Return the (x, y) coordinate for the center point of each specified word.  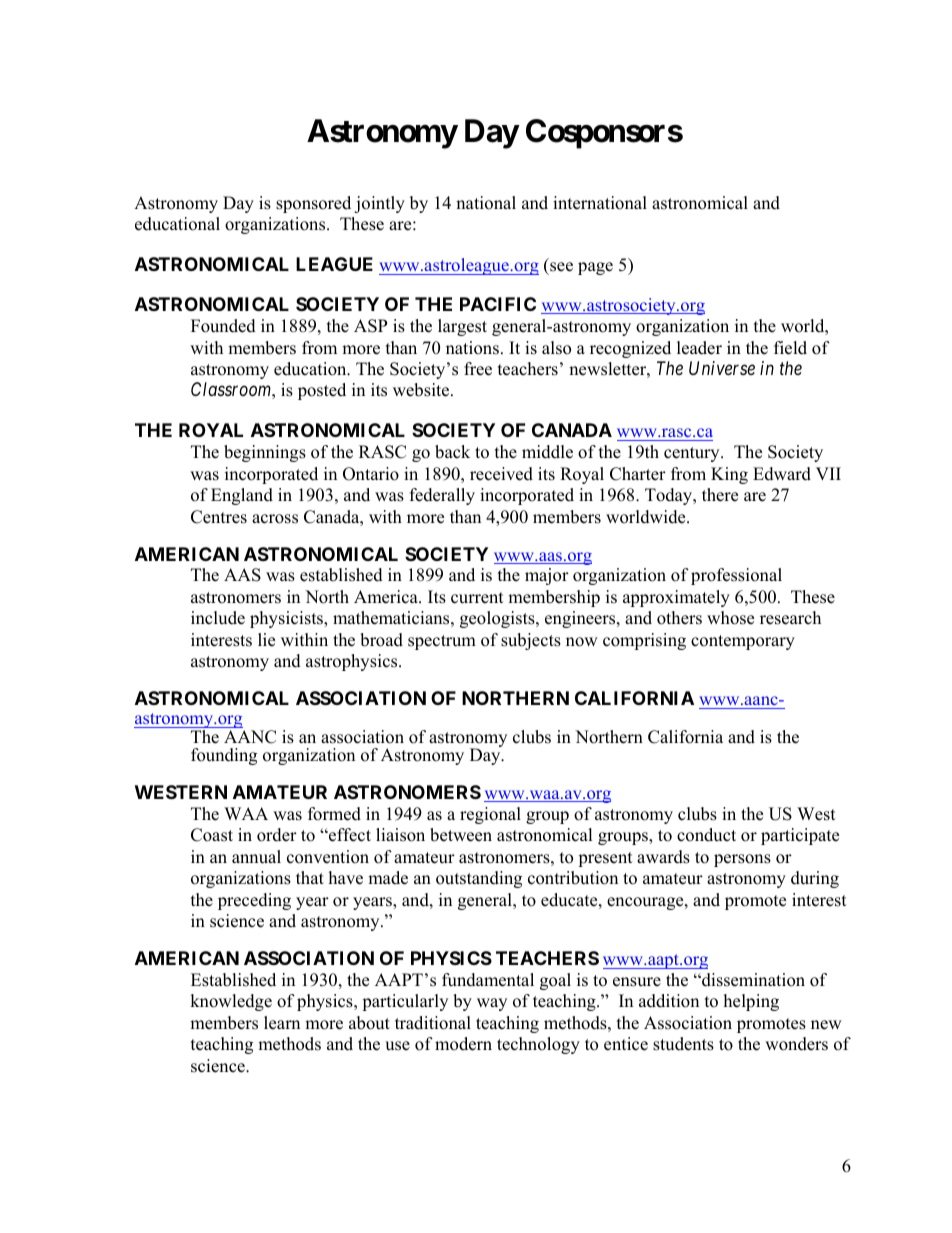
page (595, 268)
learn (282, 1023)
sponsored (313, 204)
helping (751, 1002)
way (492, 1004)
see (561, 267)
